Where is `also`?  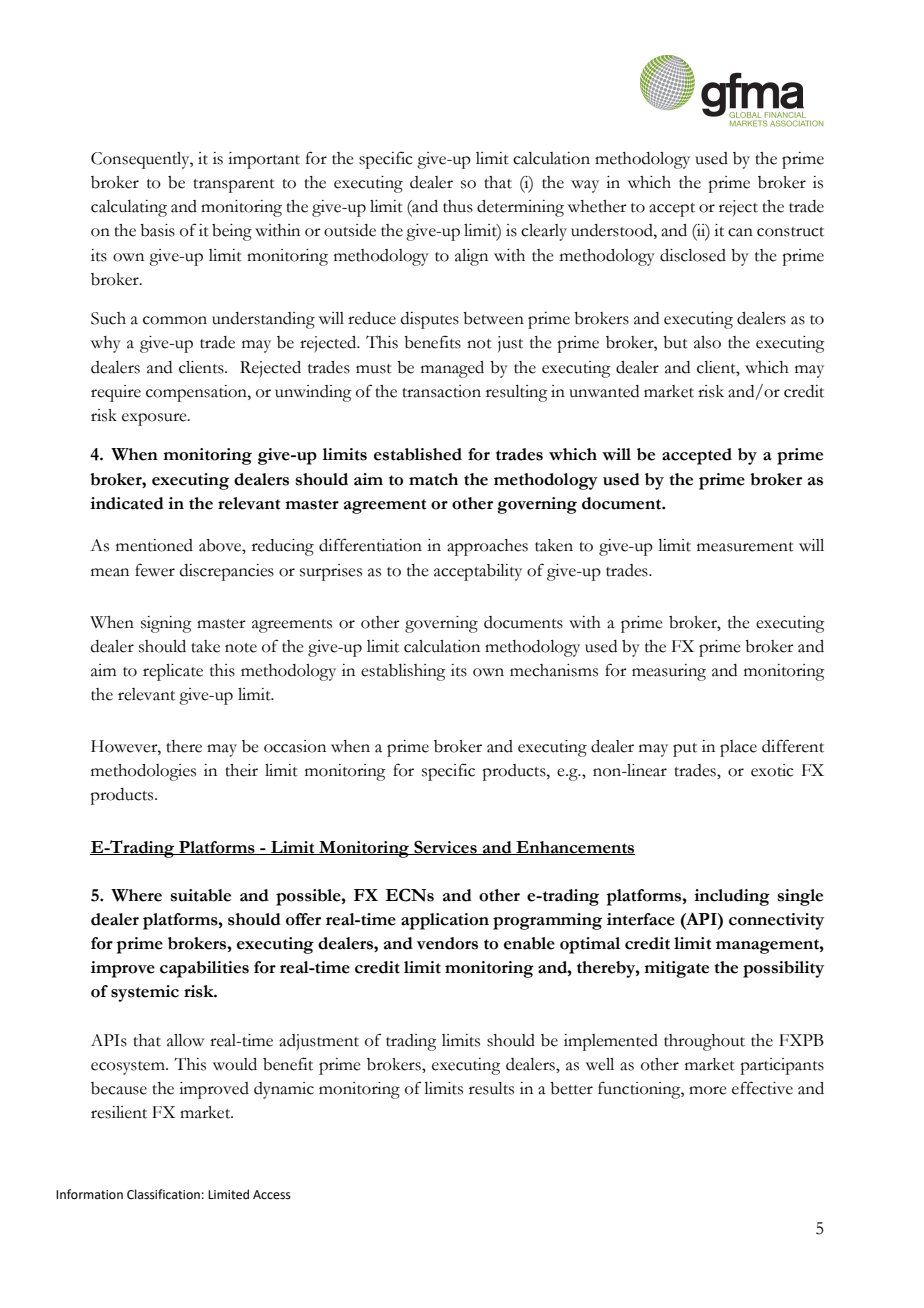
also is located at coordinates (707, 342).
